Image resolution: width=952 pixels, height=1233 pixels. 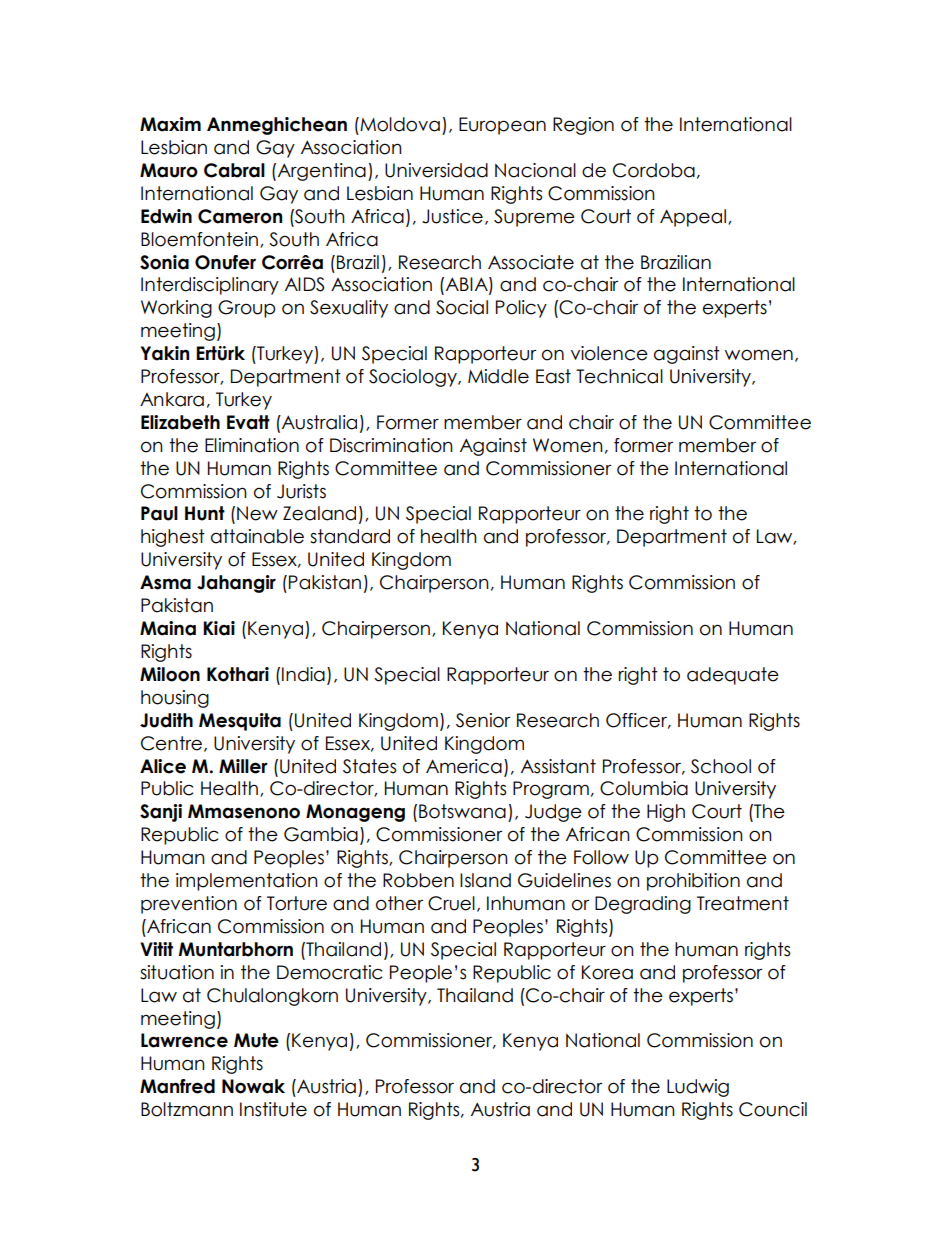 What do you see at coordinates (236, 584) in the screenshot?
I see `Jahangir` at bounding box center [236, 584].
